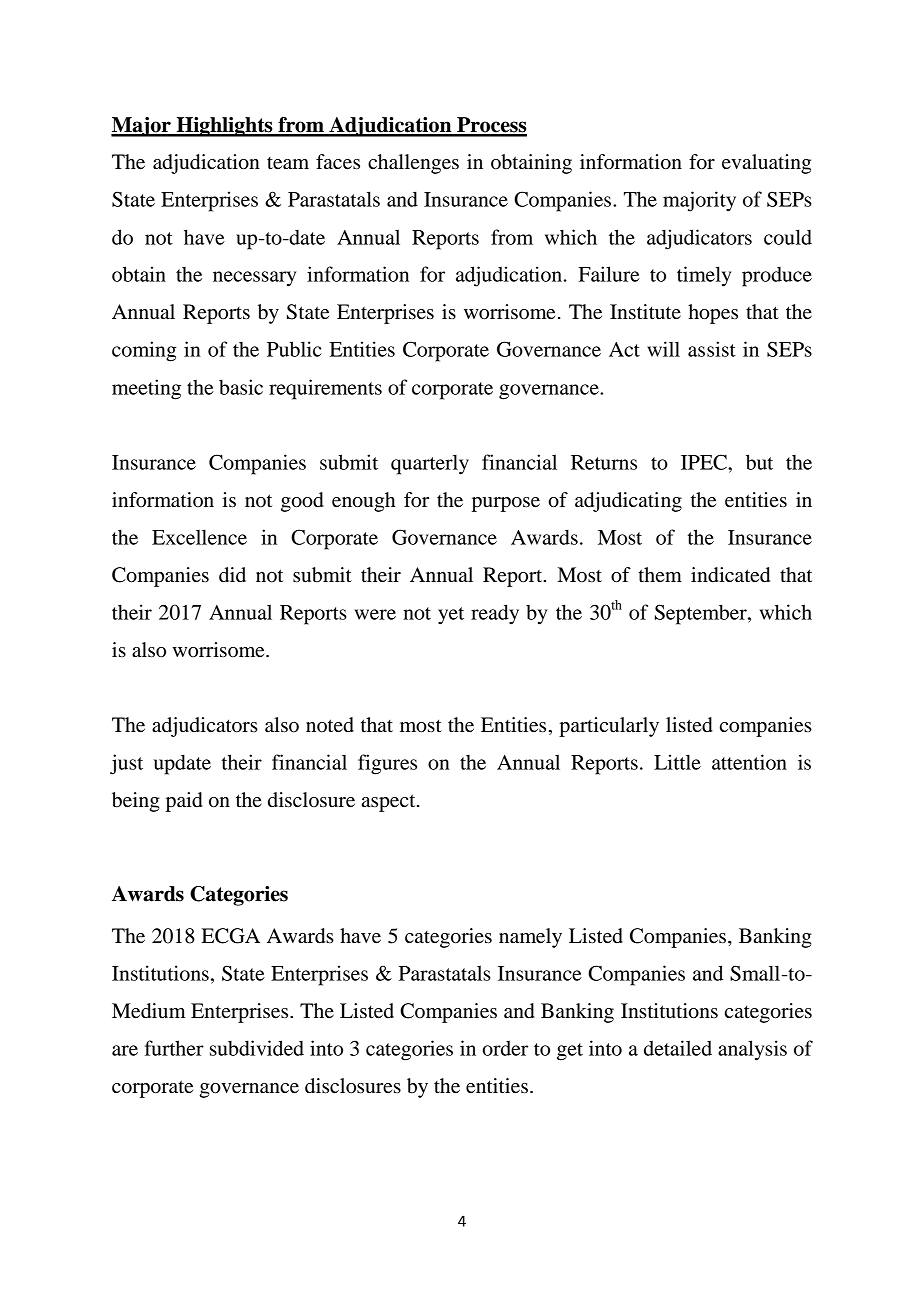 This document has width=924, height=1308. What do you see at coordinates (677, 762) in the document?
I see `Little` at bounding box center [677, 762].
